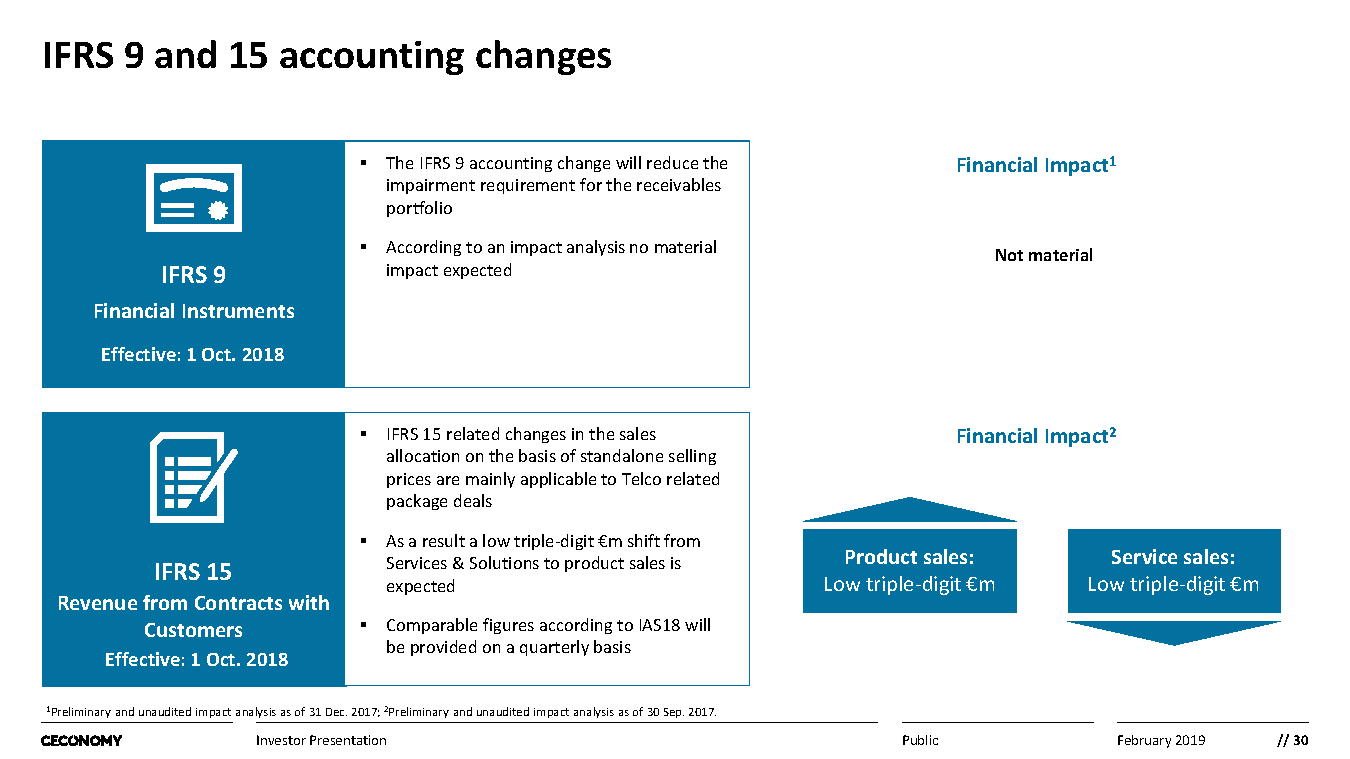 The width and height of the screenshot is (1350, 759). What do you see at coordinates (622, 455) in the screenshot?
I see `standalone` at bounding box center [622, 455].
